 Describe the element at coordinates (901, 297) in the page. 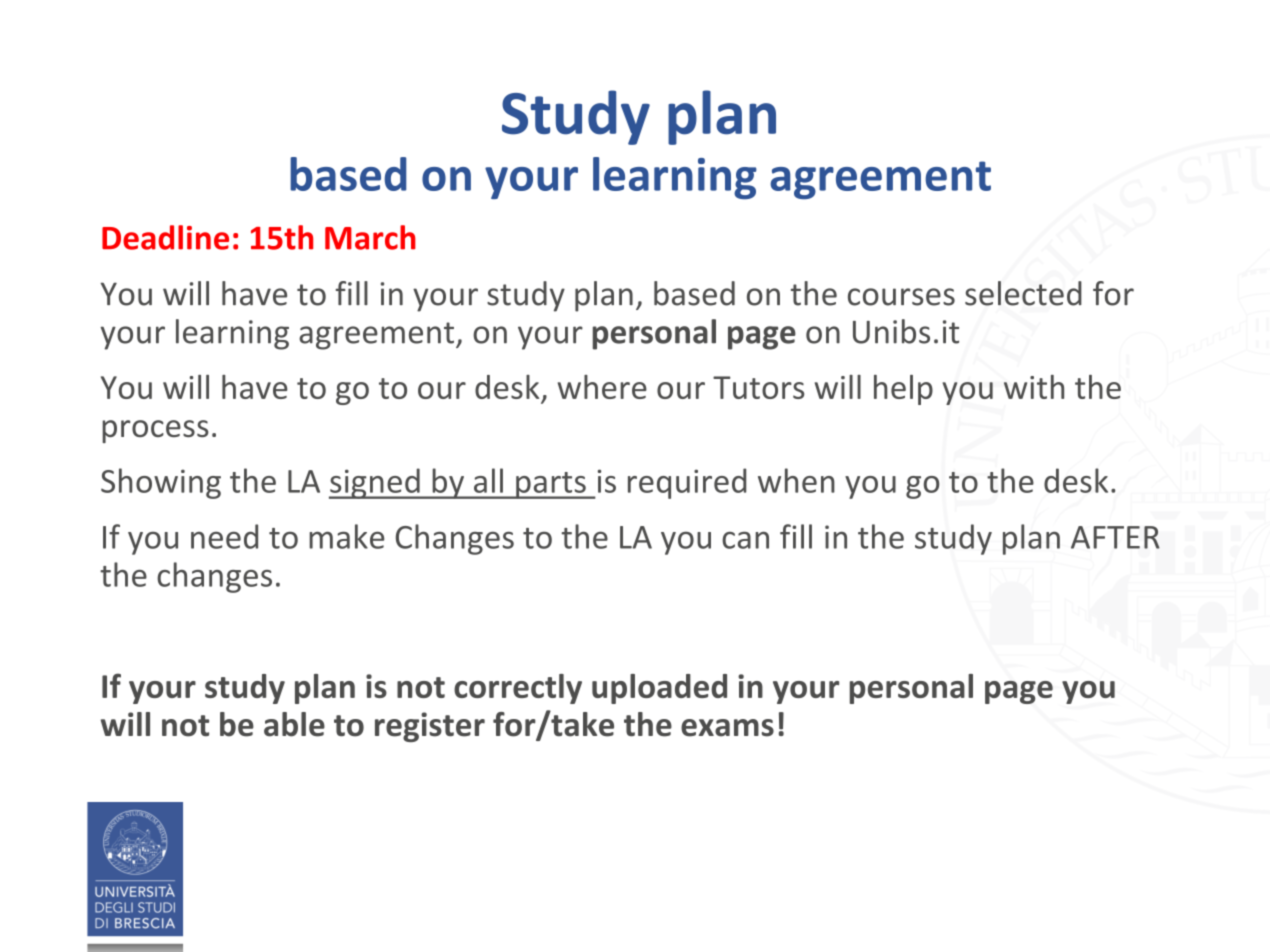

I see `courses` at that location.
